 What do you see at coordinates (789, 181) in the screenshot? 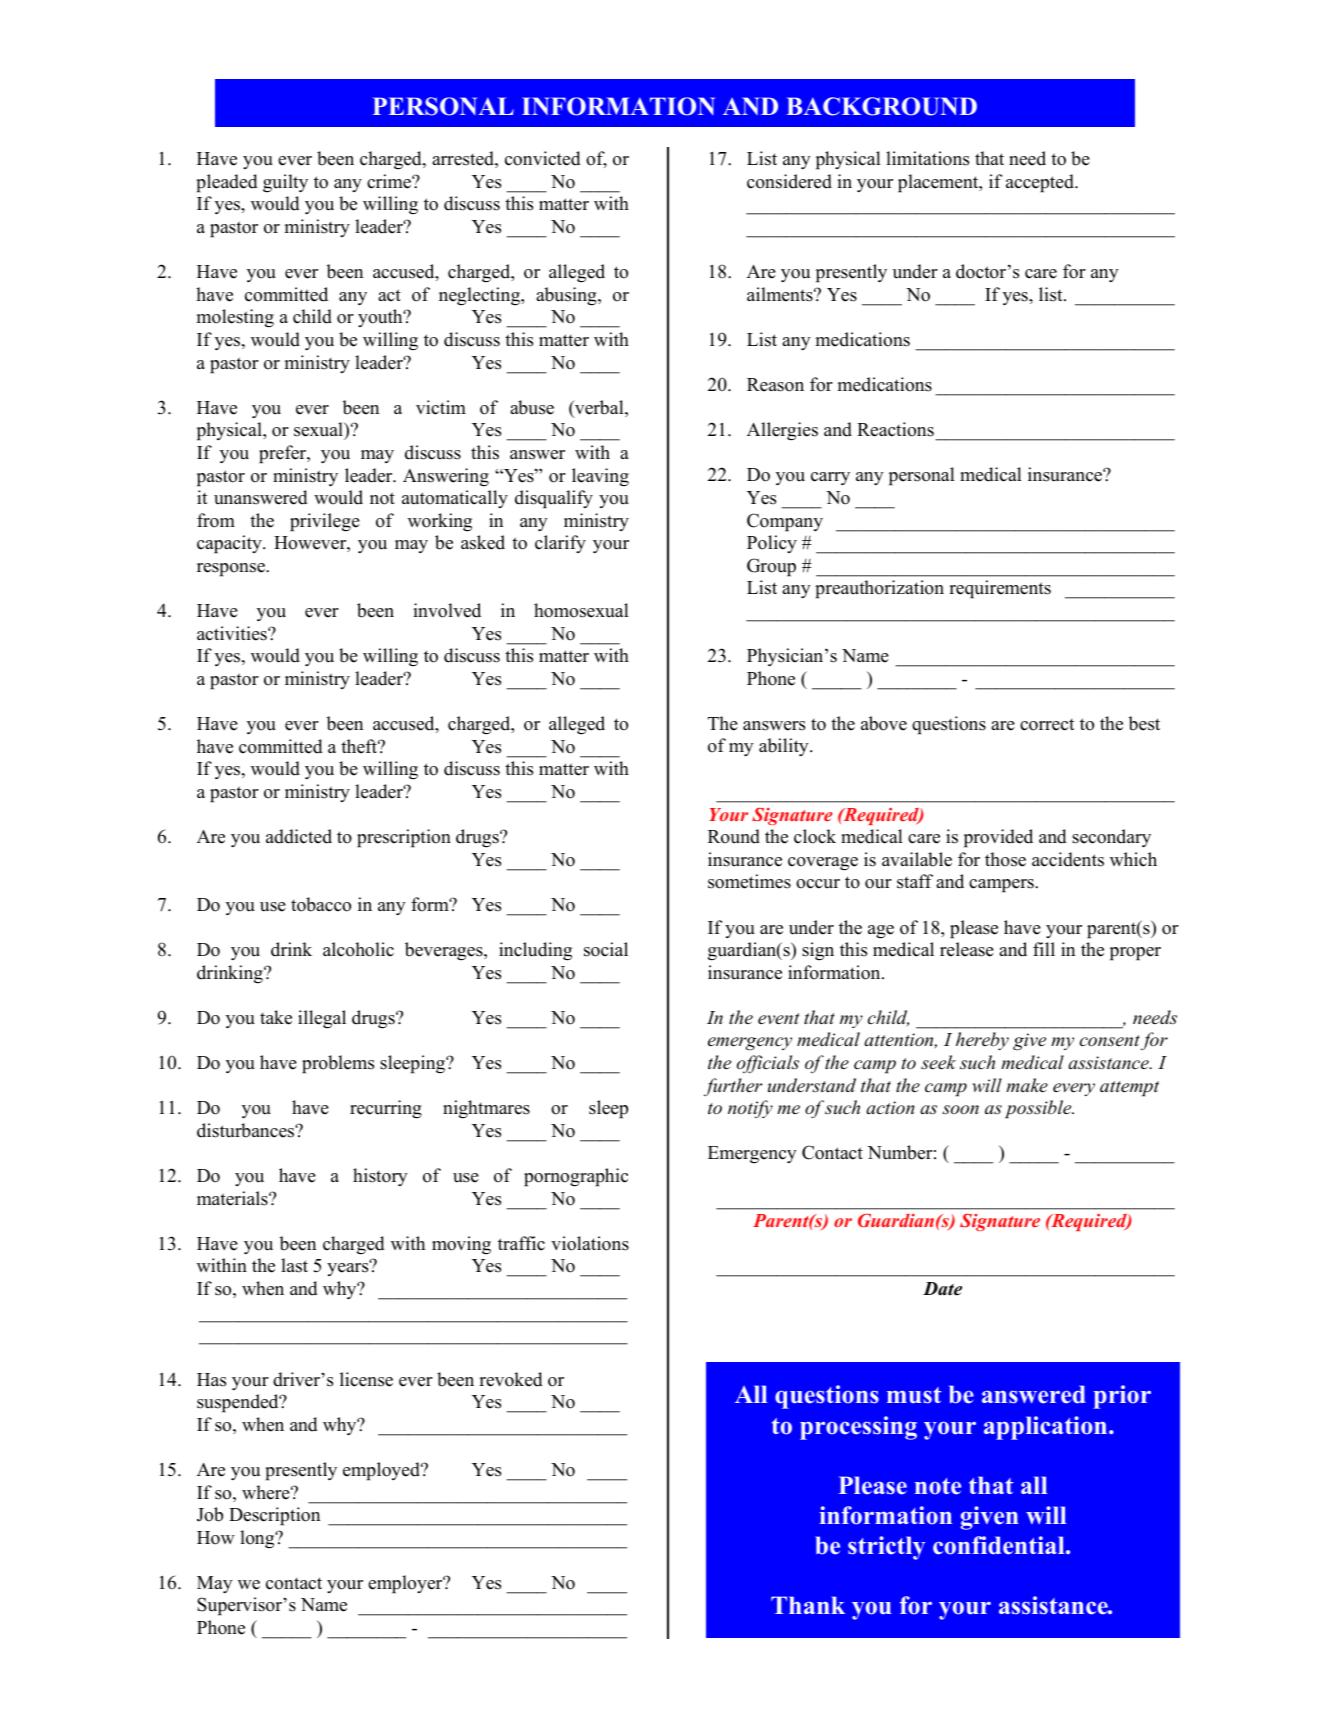
I see `considered` at bounding box center [789, 181].
